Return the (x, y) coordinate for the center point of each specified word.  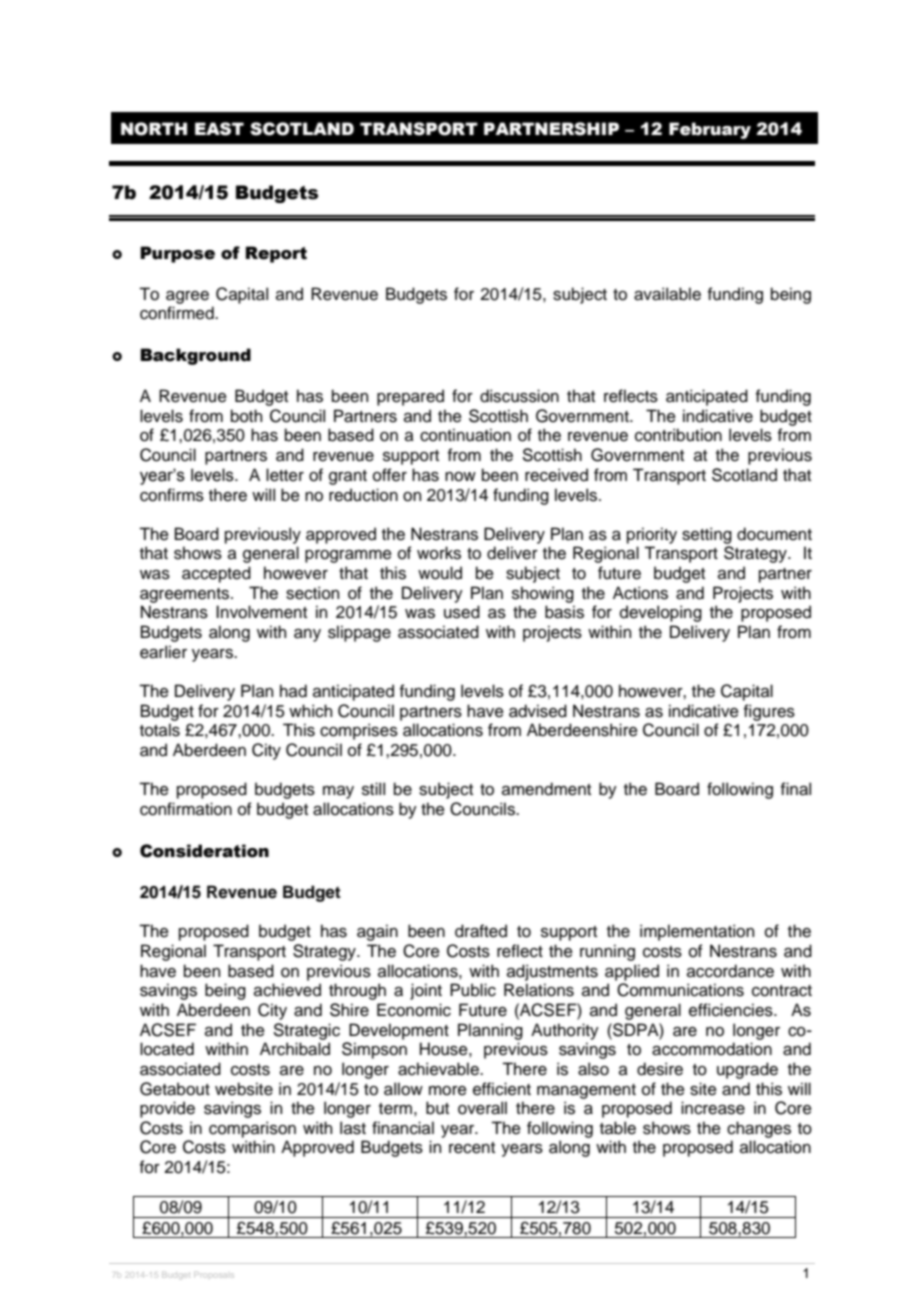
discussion (519, 396)
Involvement (261, 612)
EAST (219, 129)
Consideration (204, 851)
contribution (678, 435)
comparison (252, 1129)
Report (276, 254)
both (246, 416)
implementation (697, 932)
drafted (481, 931)
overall (482, 1108)
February (710, 130)
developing (661, 613)
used (462, 612)
